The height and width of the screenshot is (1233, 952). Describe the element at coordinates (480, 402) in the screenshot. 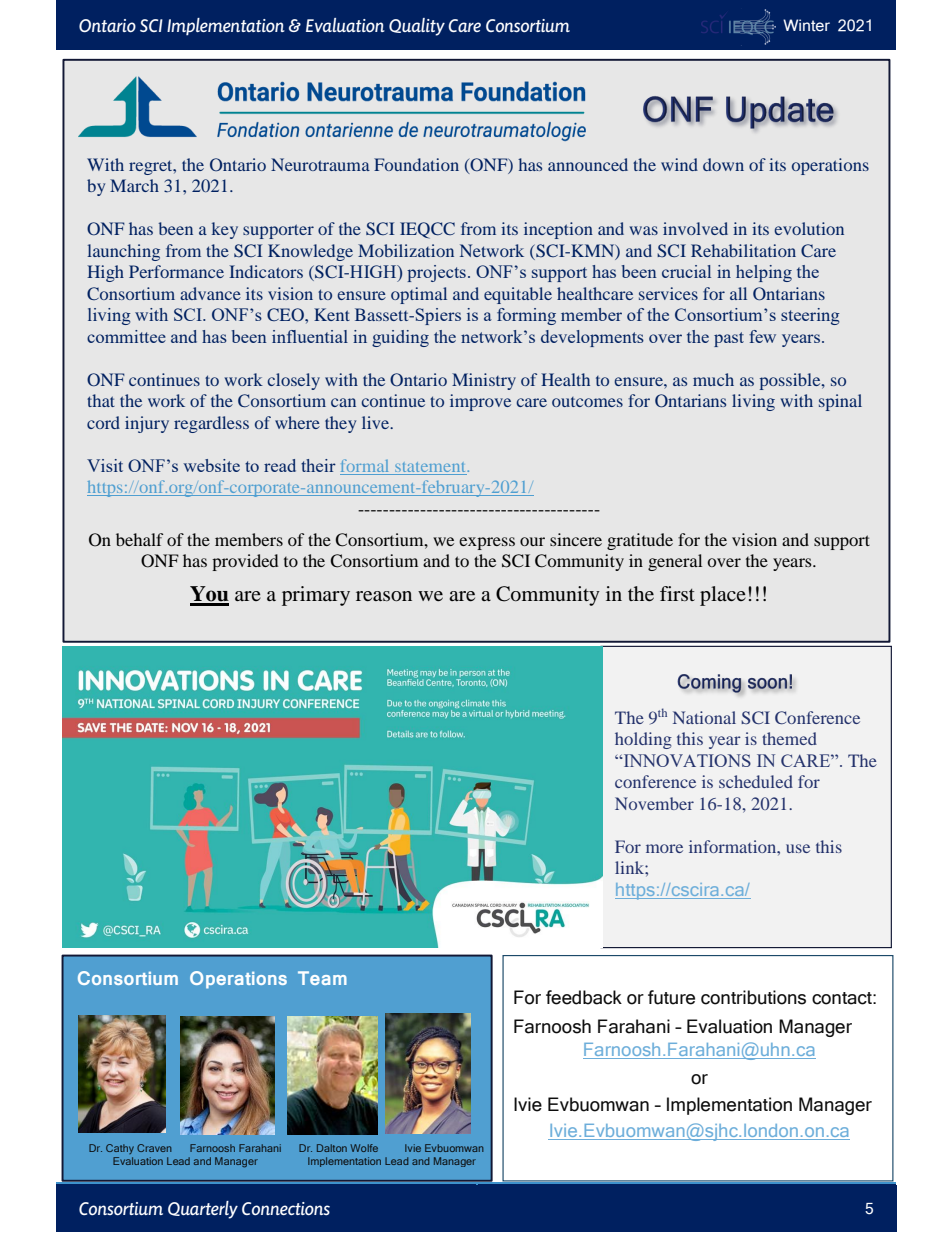

I see `improve` at that location.
